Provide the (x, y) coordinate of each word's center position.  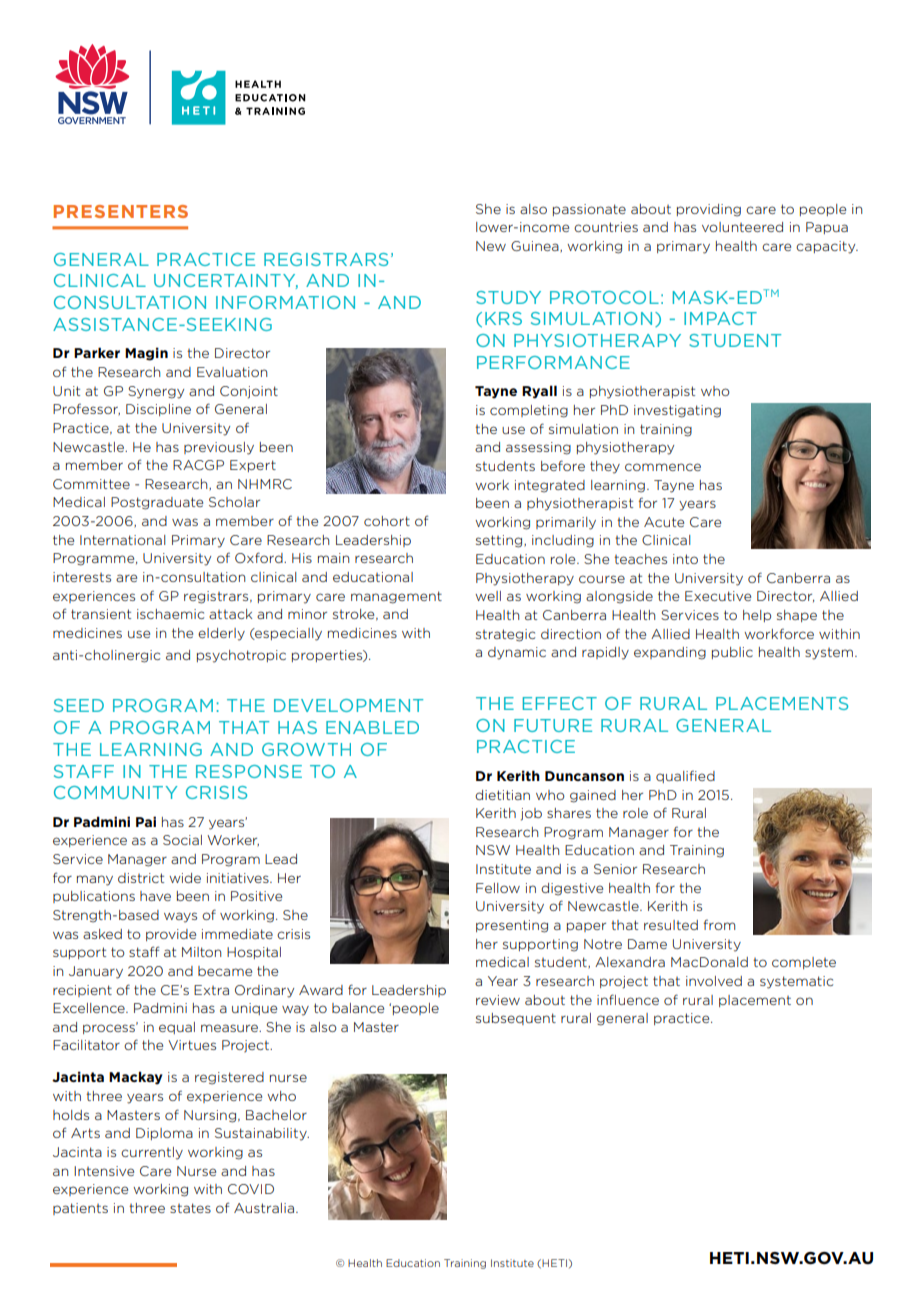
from (719, 924)
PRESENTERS (121, 211)
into (685, 559)
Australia (264, 1208)
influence (628, 999)
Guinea (536, 247)
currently (152, 1153)
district (141, 878)
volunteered (742, 227)
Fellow (498, 888)
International (123, 540)
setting (500, 541)
